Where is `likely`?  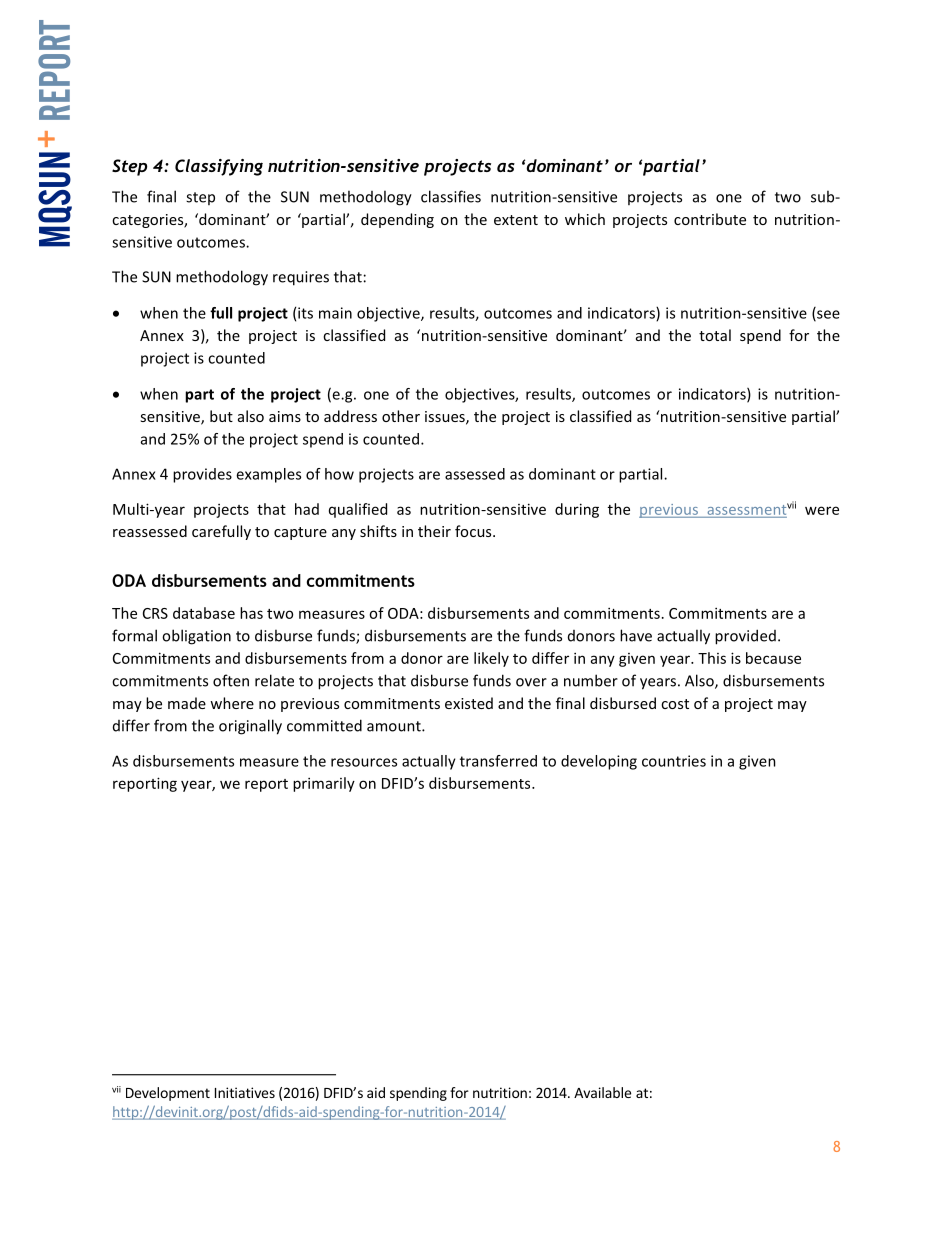
likely is located at coordinates (491, 659).
